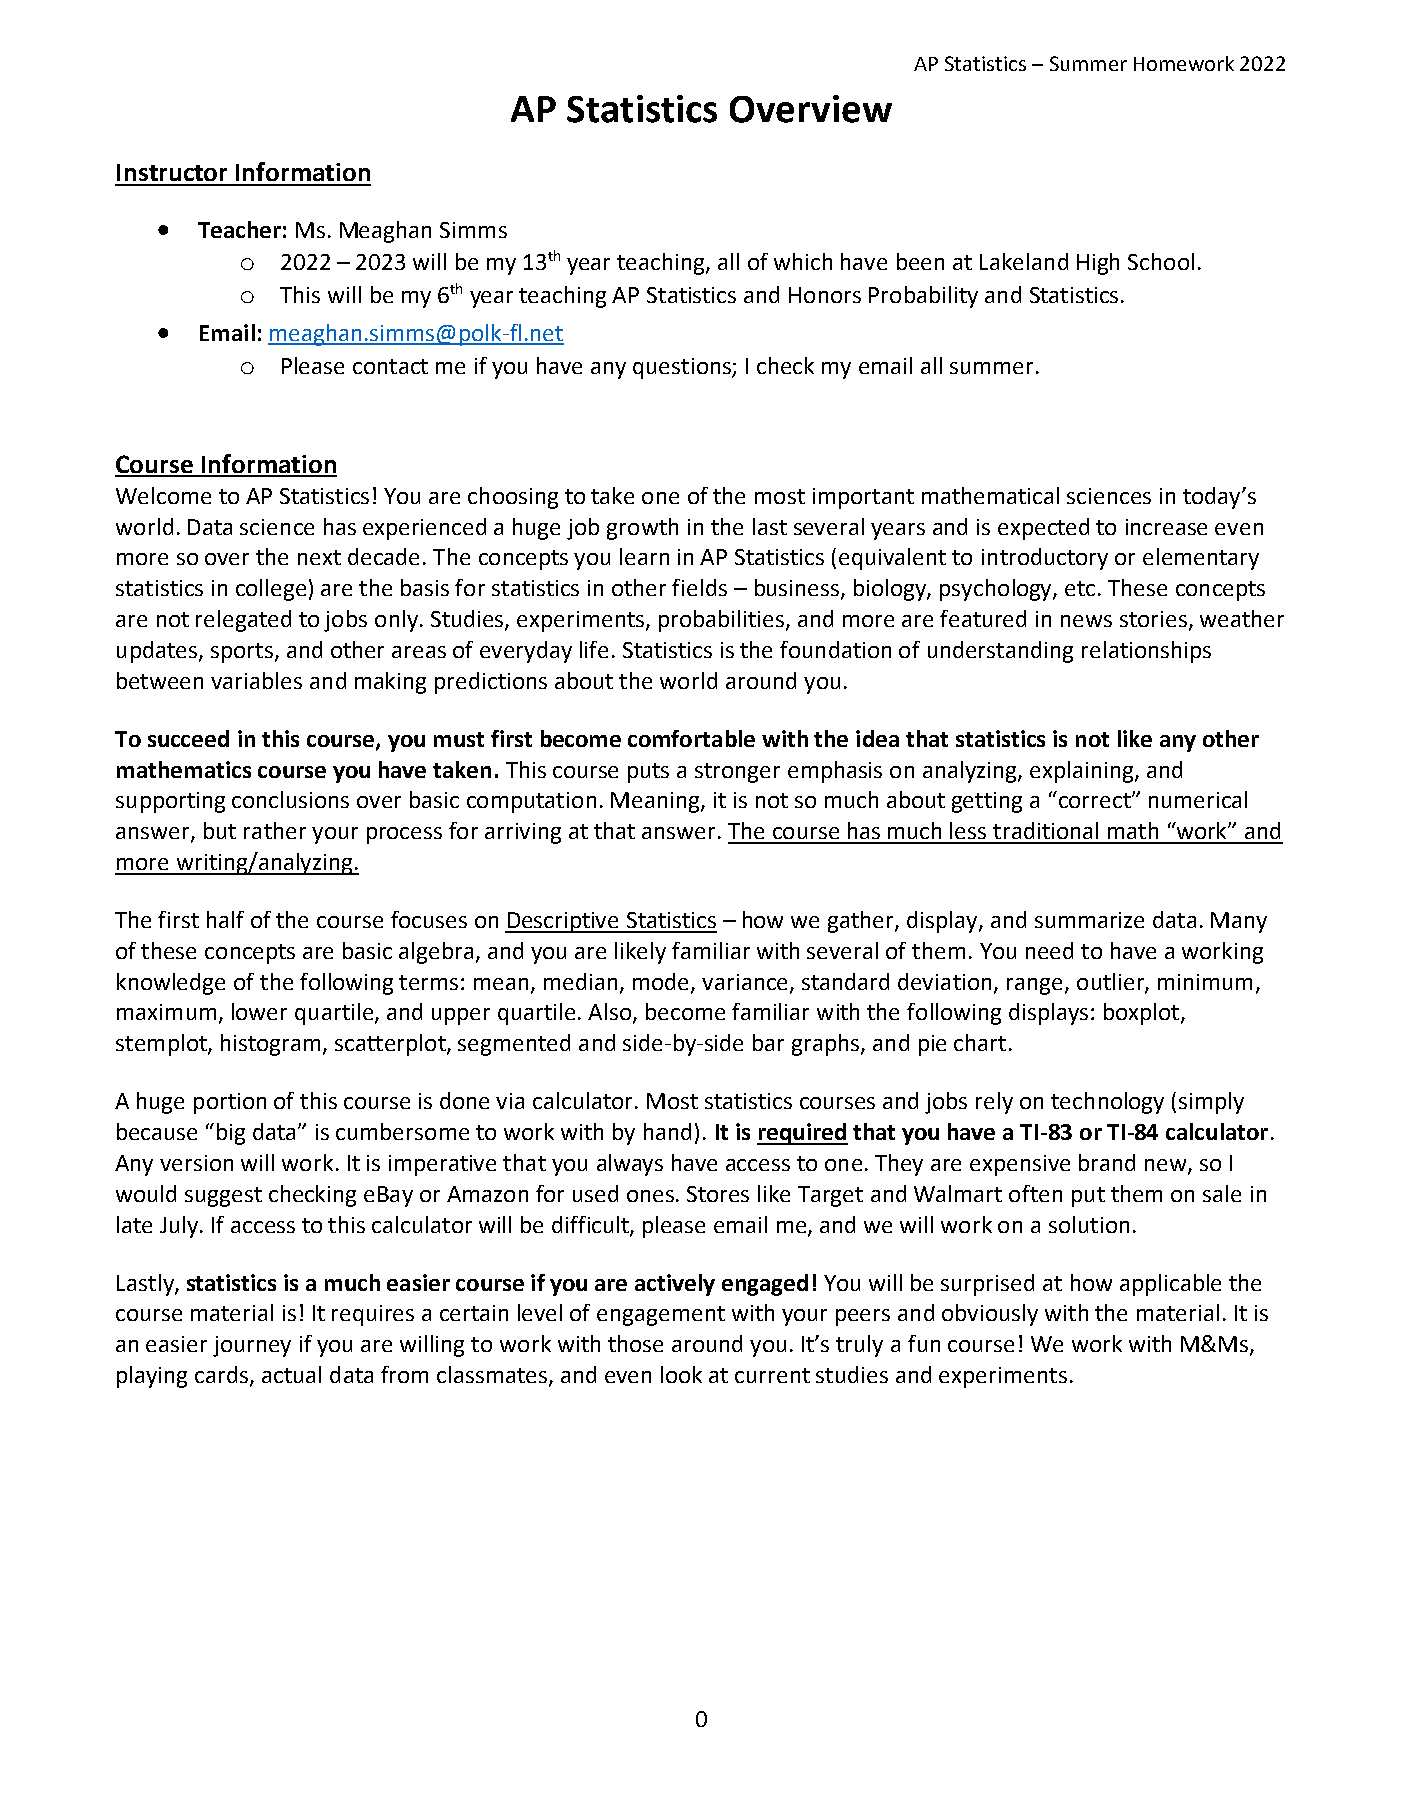 This image has width=1402, height=1814. Describe the element at coordinates (1098, 264) in the image. I see `High` at that location.
